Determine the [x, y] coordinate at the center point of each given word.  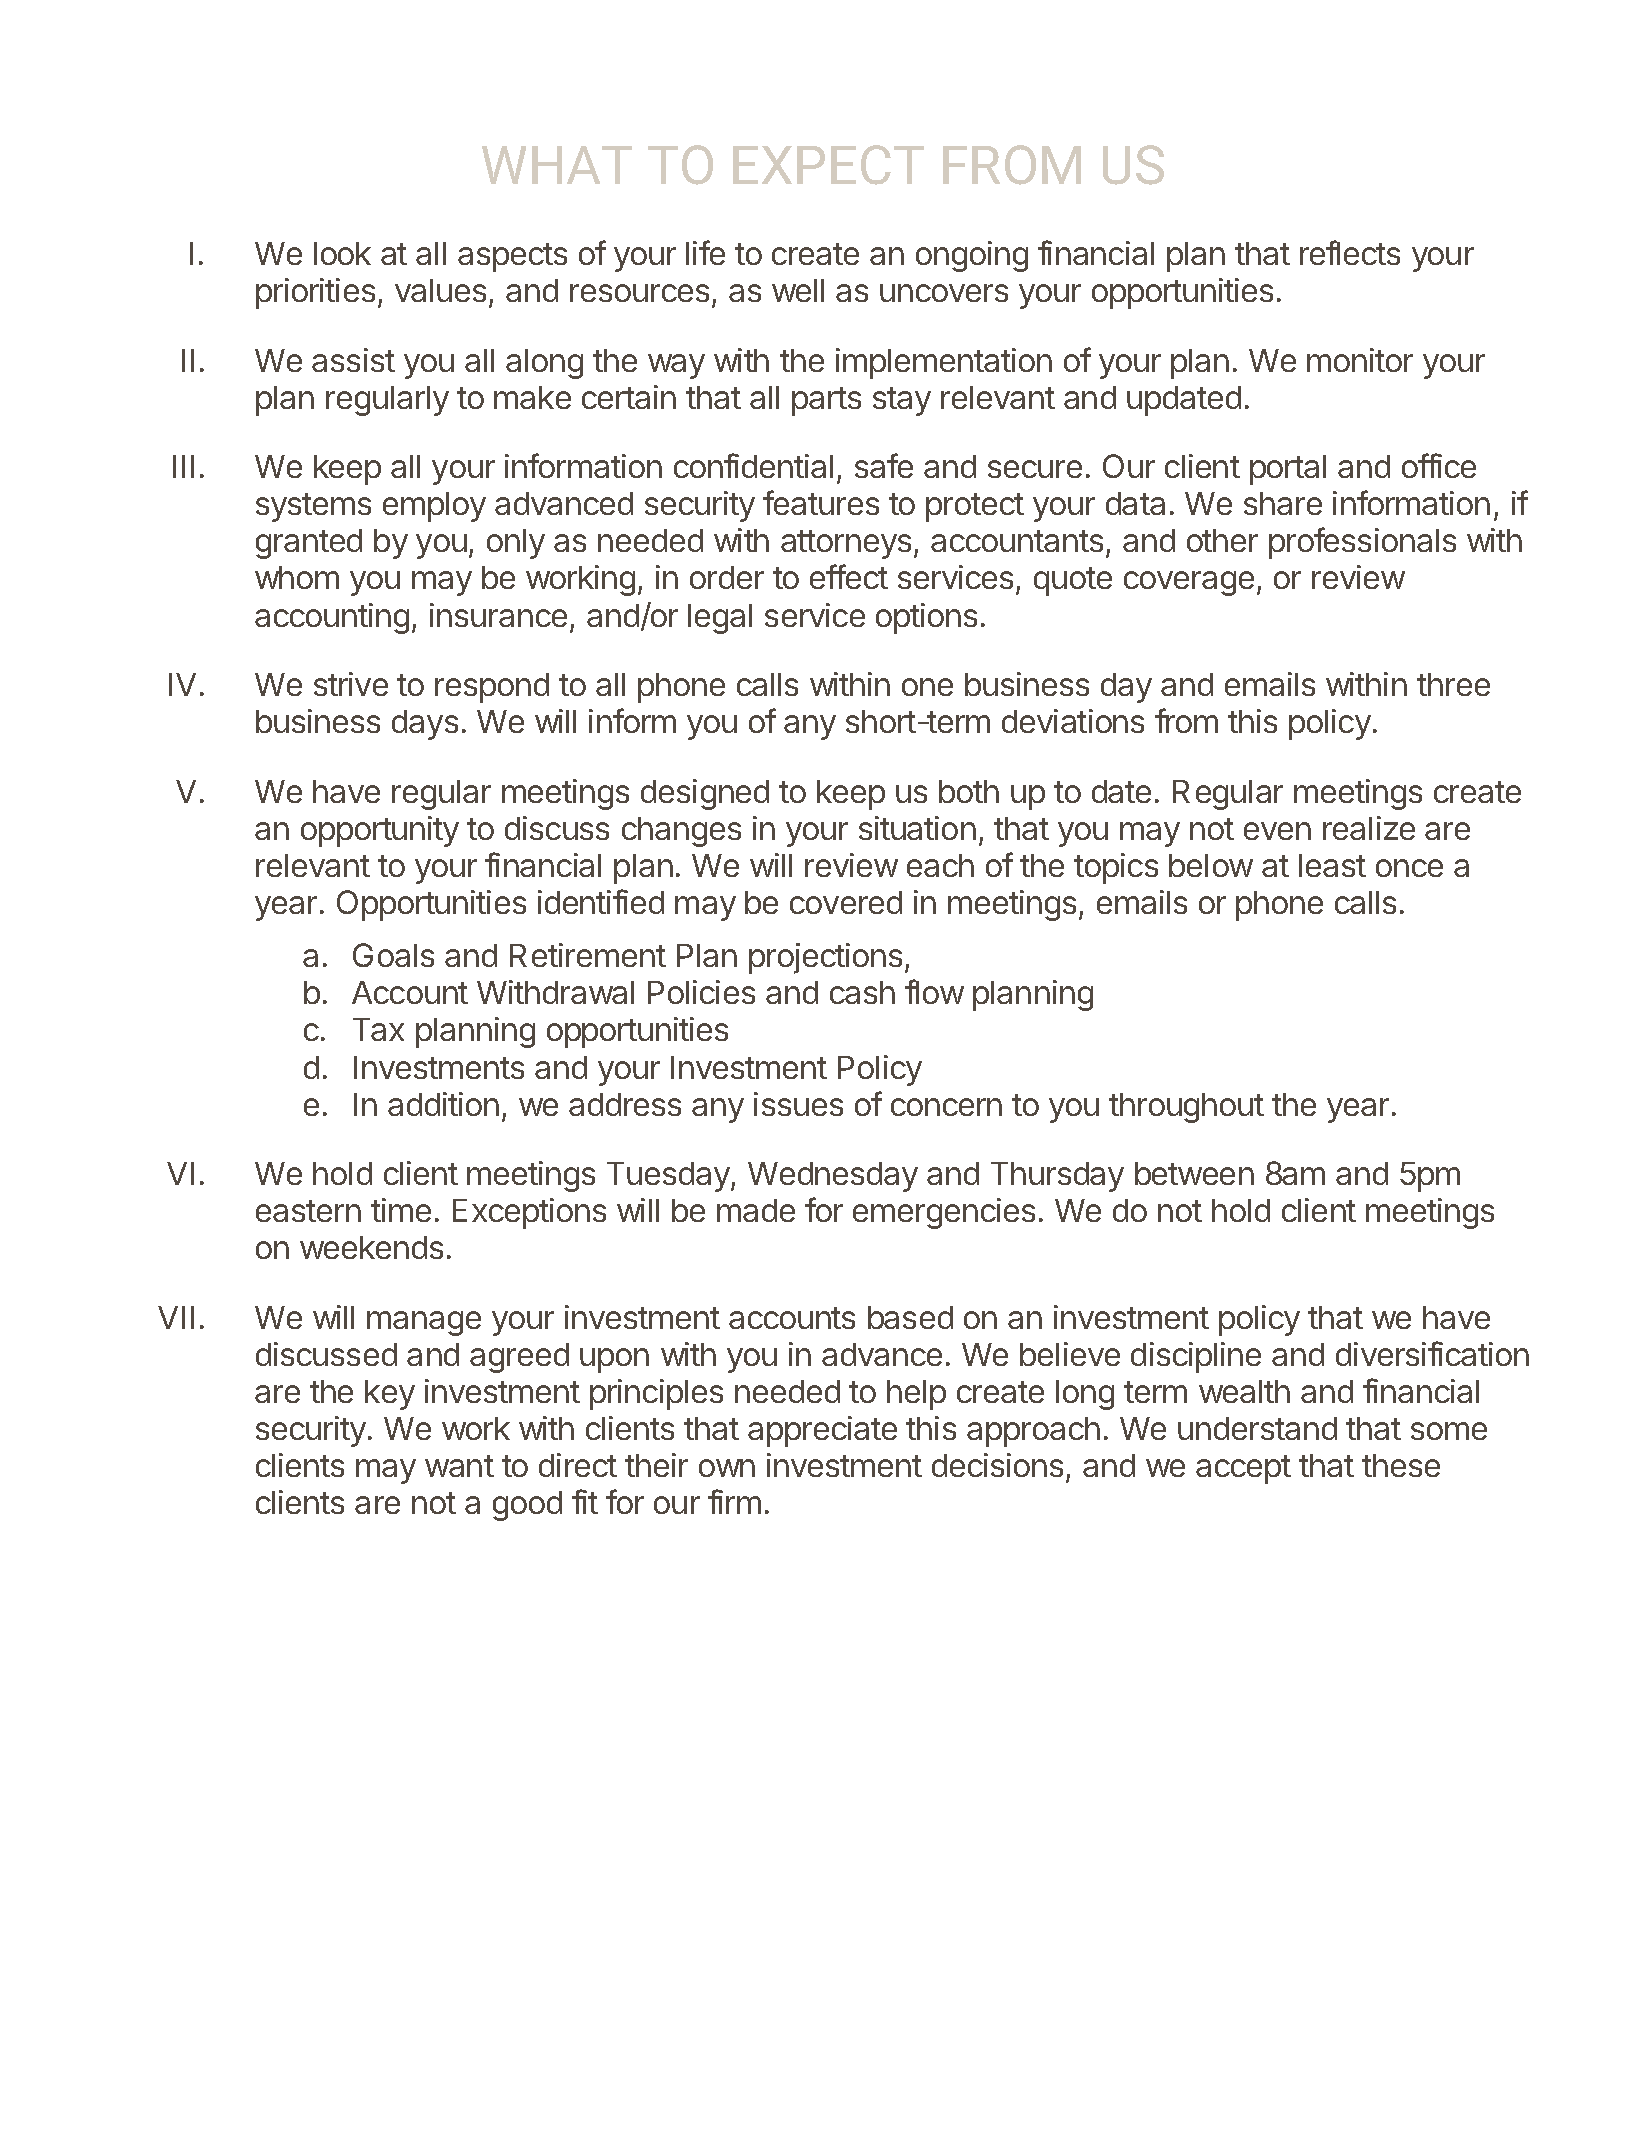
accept [1243, 1469]
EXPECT [828, 165]
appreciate [822, 1431]
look [342, 253]
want [459, 1466]
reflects [1350, 252]
